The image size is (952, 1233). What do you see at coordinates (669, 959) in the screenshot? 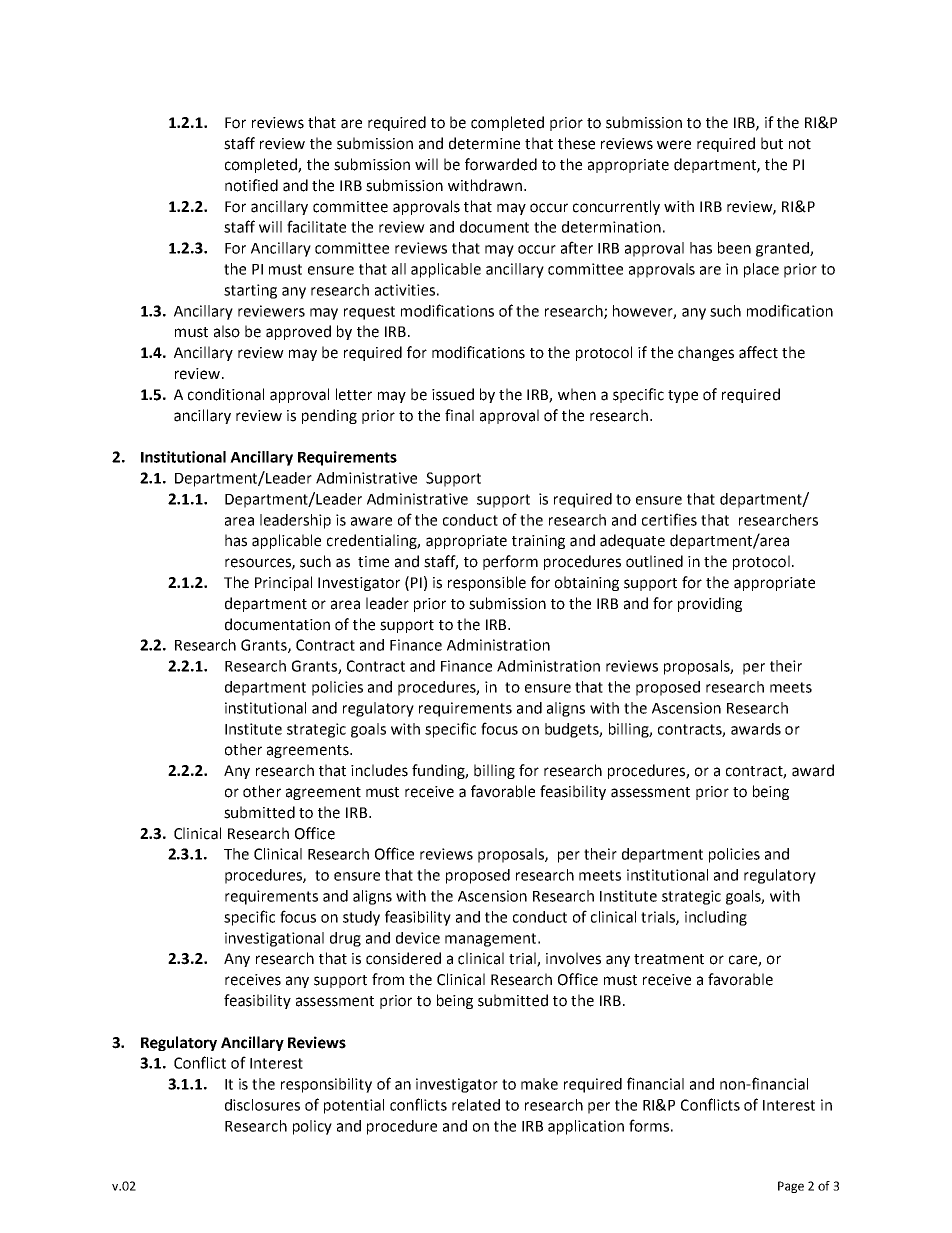
I see `treatment` at bounding box center [669, 959].
